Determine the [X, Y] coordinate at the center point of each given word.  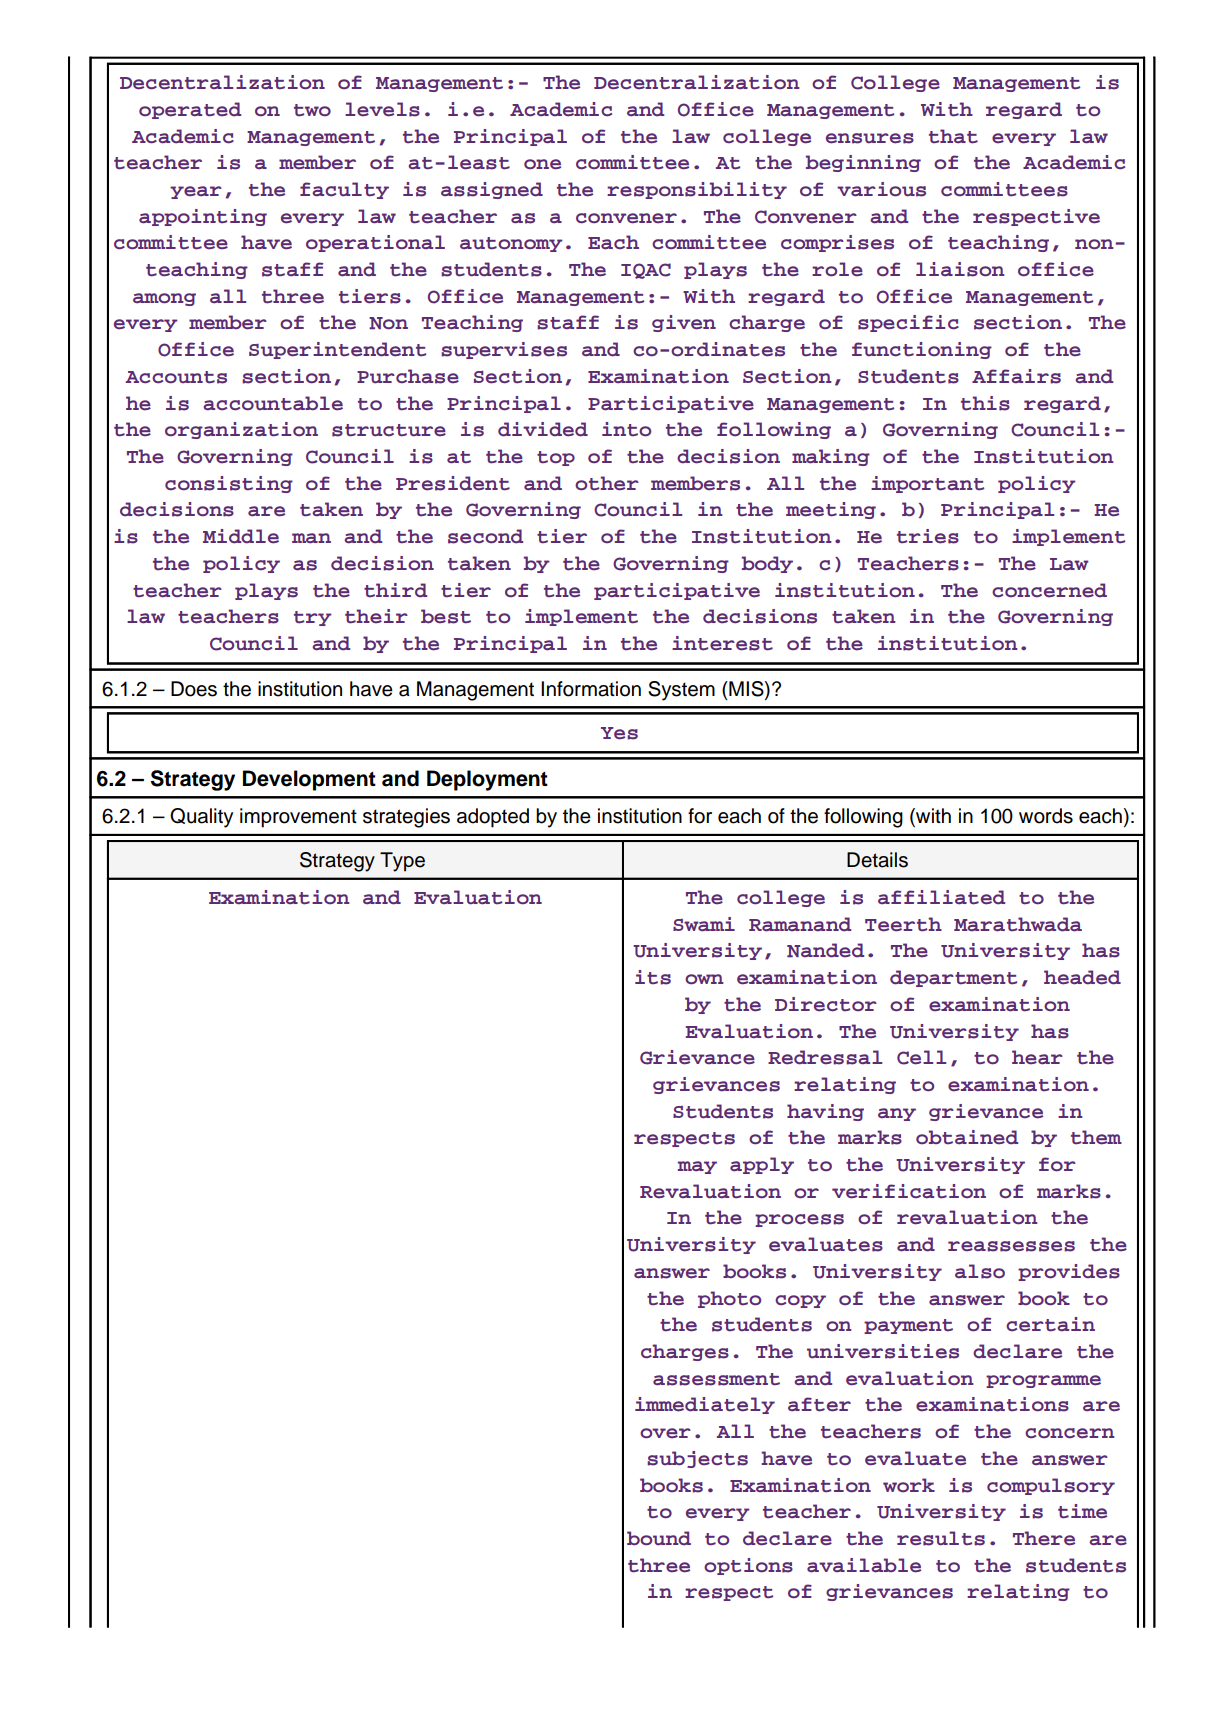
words [1046, 816]
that [953, 136]
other [607, 483]
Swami [704, 924]
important [927, 484]
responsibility [697, 190]
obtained [967, 1137]
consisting [229, 484]
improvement [298, 818]
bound [659, 1538]
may [697, 1167]
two [312, 110]
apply [762, 1165]
